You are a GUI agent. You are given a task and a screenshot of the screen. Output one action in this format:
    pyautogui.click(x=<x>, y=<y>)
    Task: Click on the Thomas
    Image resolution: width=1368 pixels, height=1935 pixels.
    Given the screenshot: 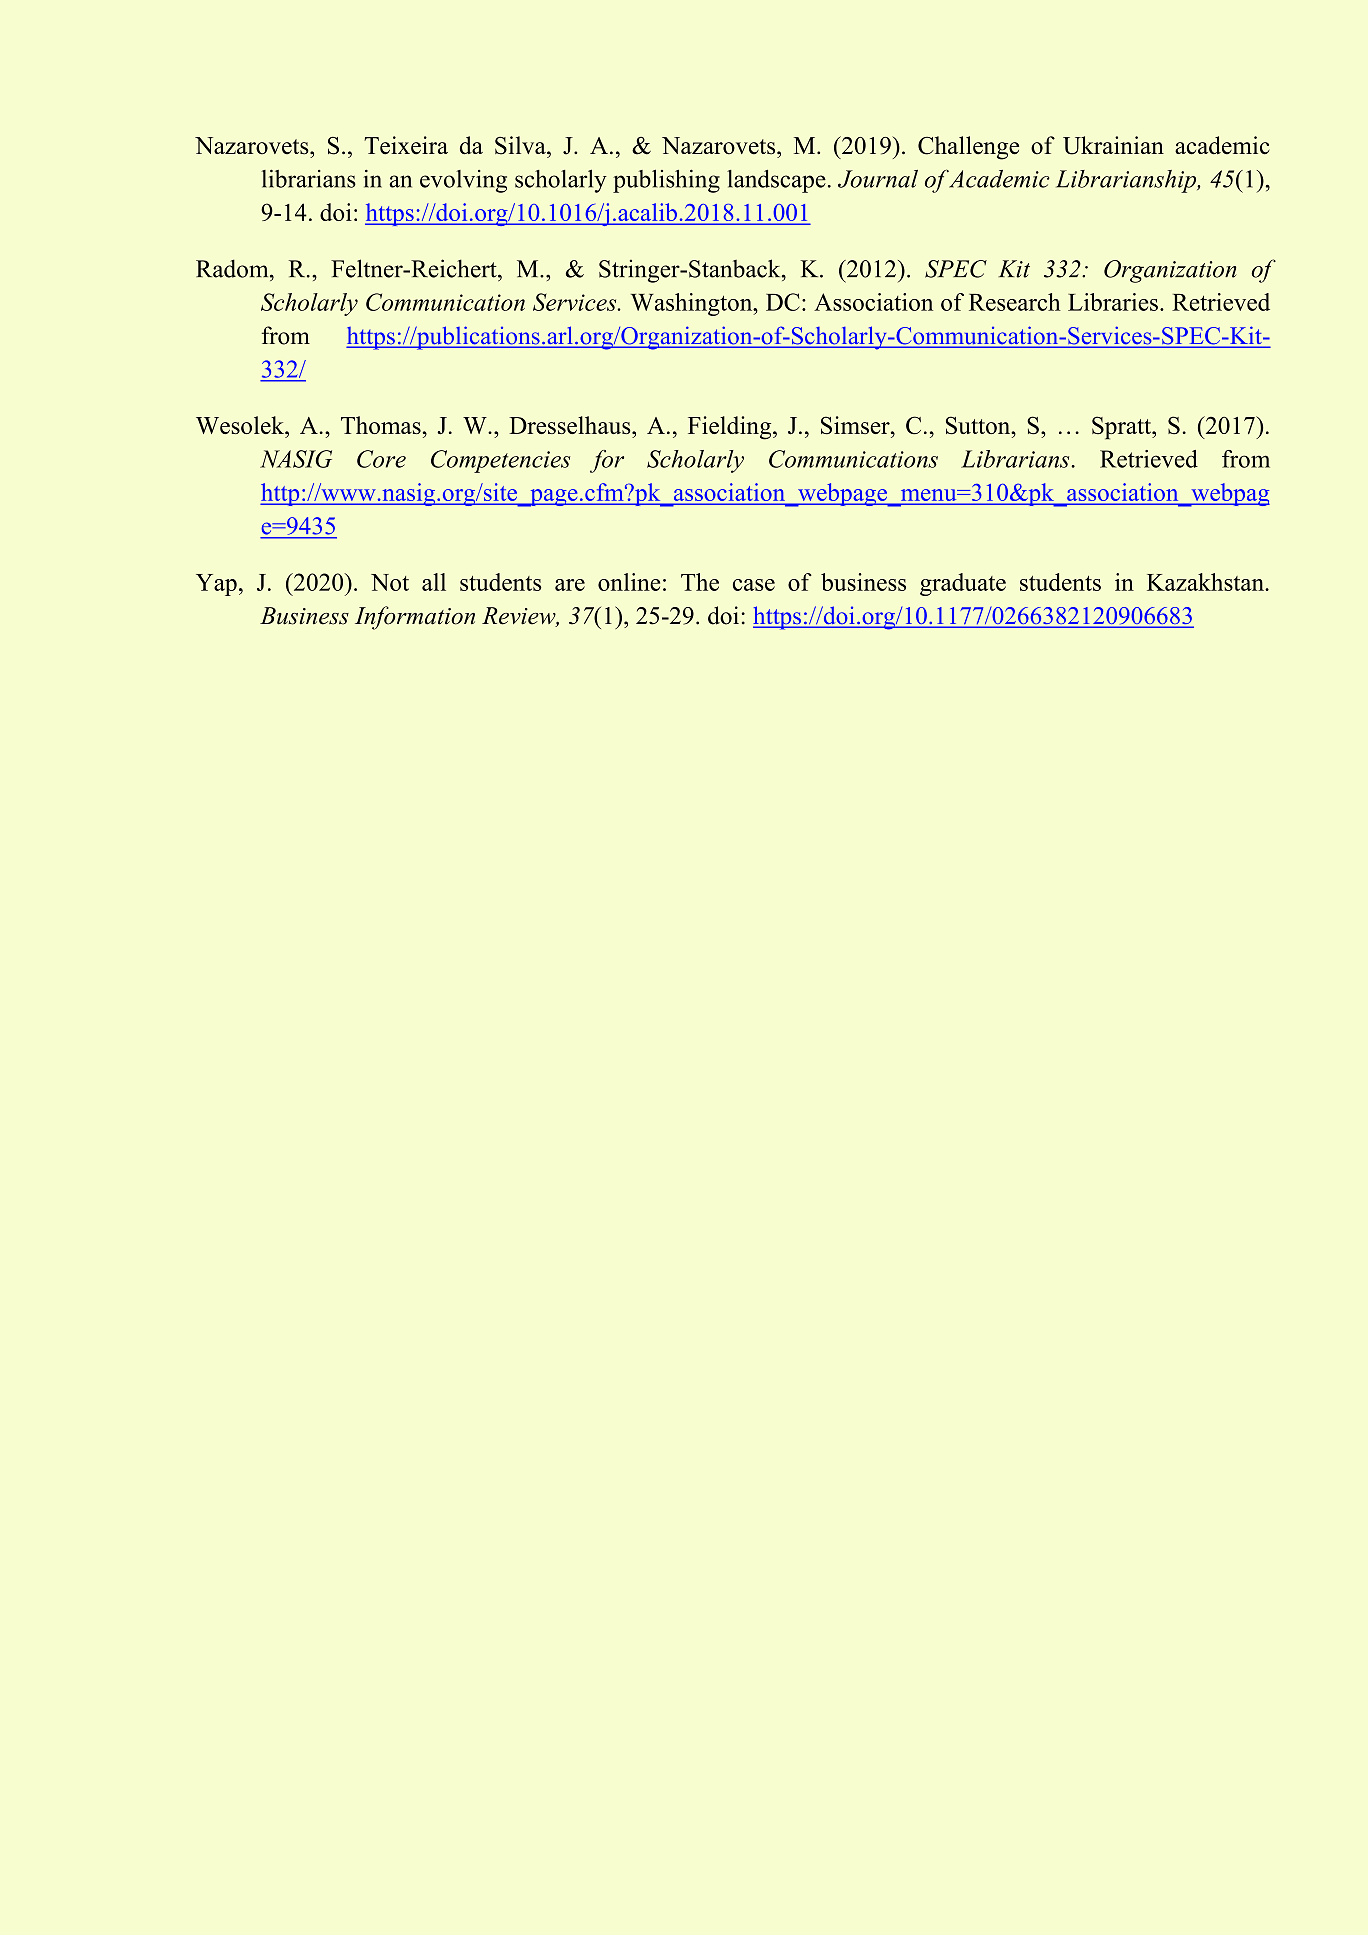 What is the action you would take?
    pyautogui.click(x=381, y=425)
